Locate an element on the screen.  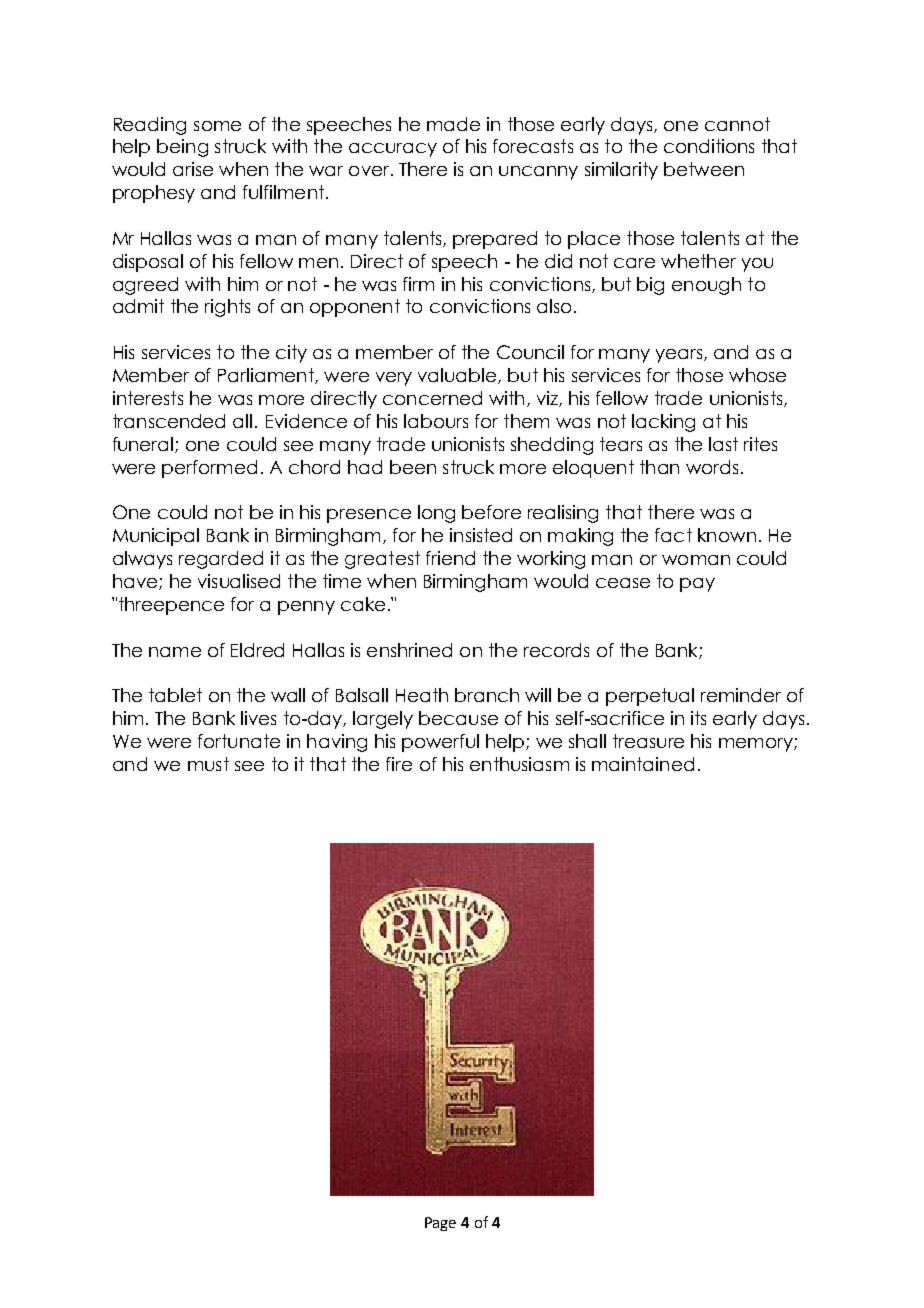
made is located at coordinates (453, 124).
